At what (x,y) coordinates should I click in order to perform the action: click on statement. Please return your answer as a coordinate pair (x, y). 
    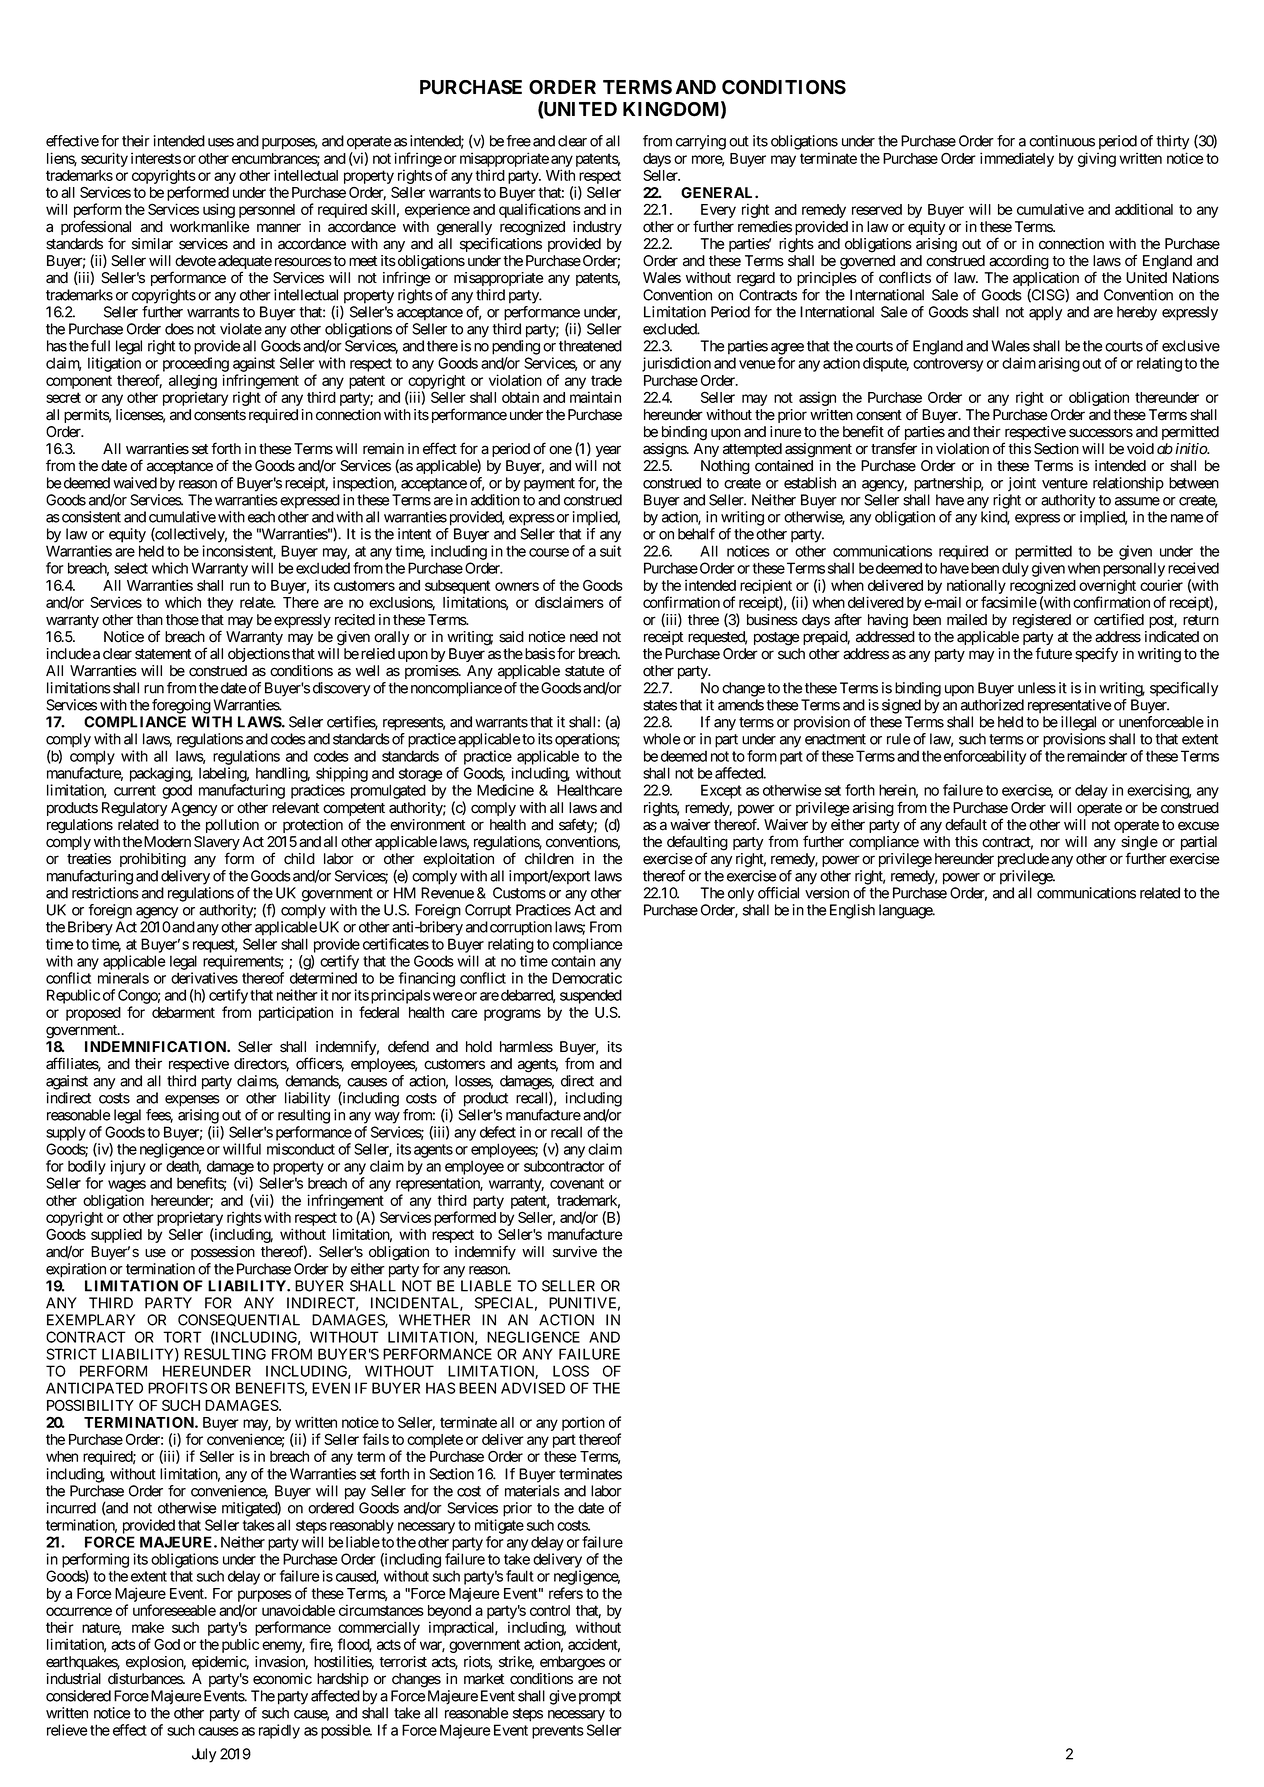
    Looking at the image, I should click on (163, 654).
